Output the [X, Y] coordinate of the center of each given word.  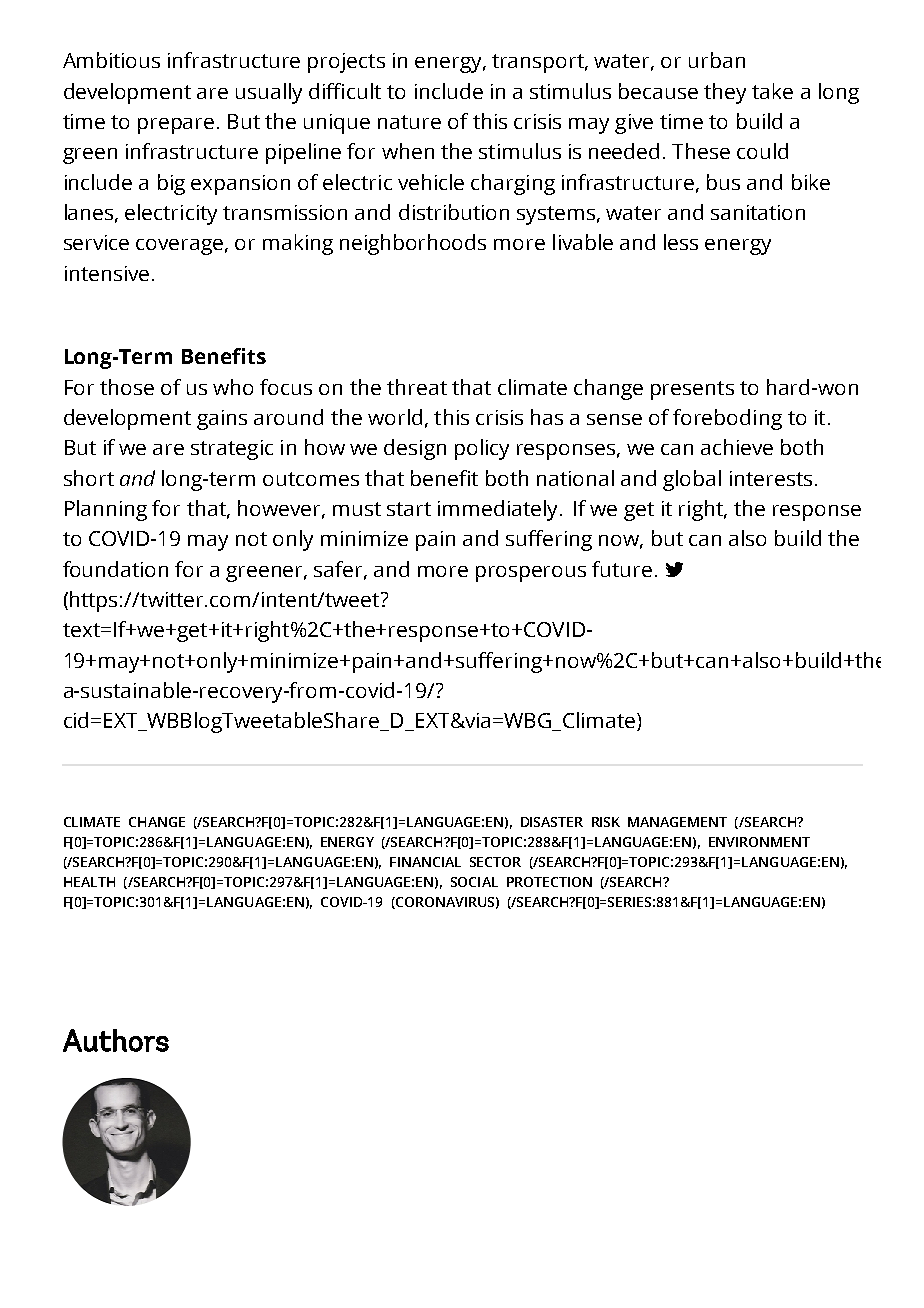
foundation [115, 569]
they [725, 93]
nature [409, 122]
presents [692, 390]
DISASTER [552, 822]
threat [417, 387]
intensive [107, 273]
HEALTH [89, 882]
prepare [176, 126]
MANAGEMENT [677, 822]
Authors [116, 1040]
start [409, 509]
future [622, 569]
